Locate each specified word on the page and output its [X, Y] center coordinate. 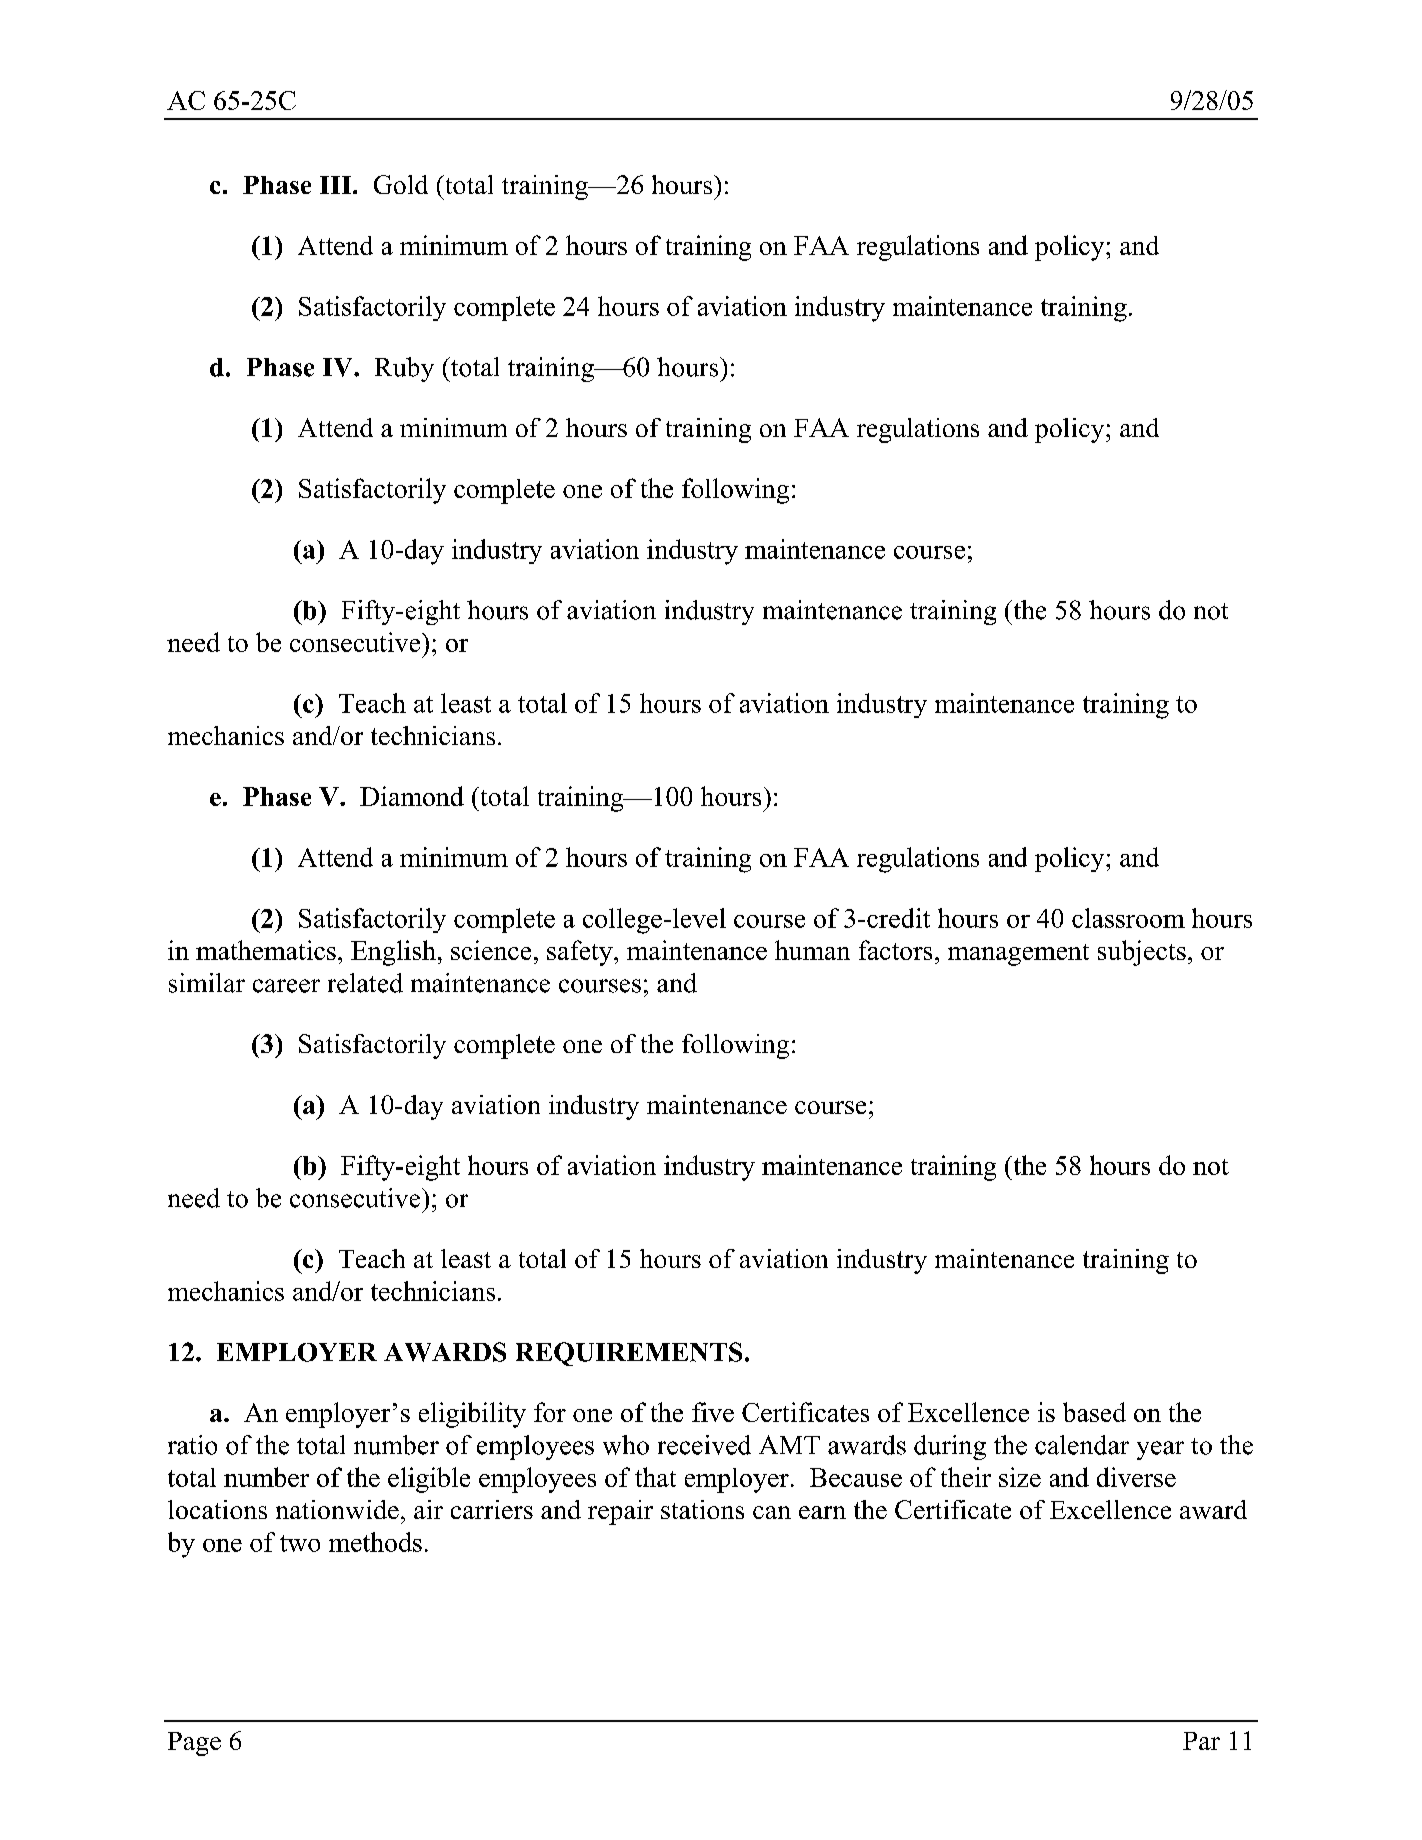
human [812, 950]
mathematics [266, 950]
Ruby [404, 369]
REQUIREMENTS [629, 1354]
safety [581, 953]
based [1094, 1412]
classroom [1128, 918]
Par [1201, 1741]
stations [702, 1509]
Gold [401, 184]
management [1018, 955]
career [286, 986]
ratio [192, 1445]
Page [194, 1744]
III [337, 185]
